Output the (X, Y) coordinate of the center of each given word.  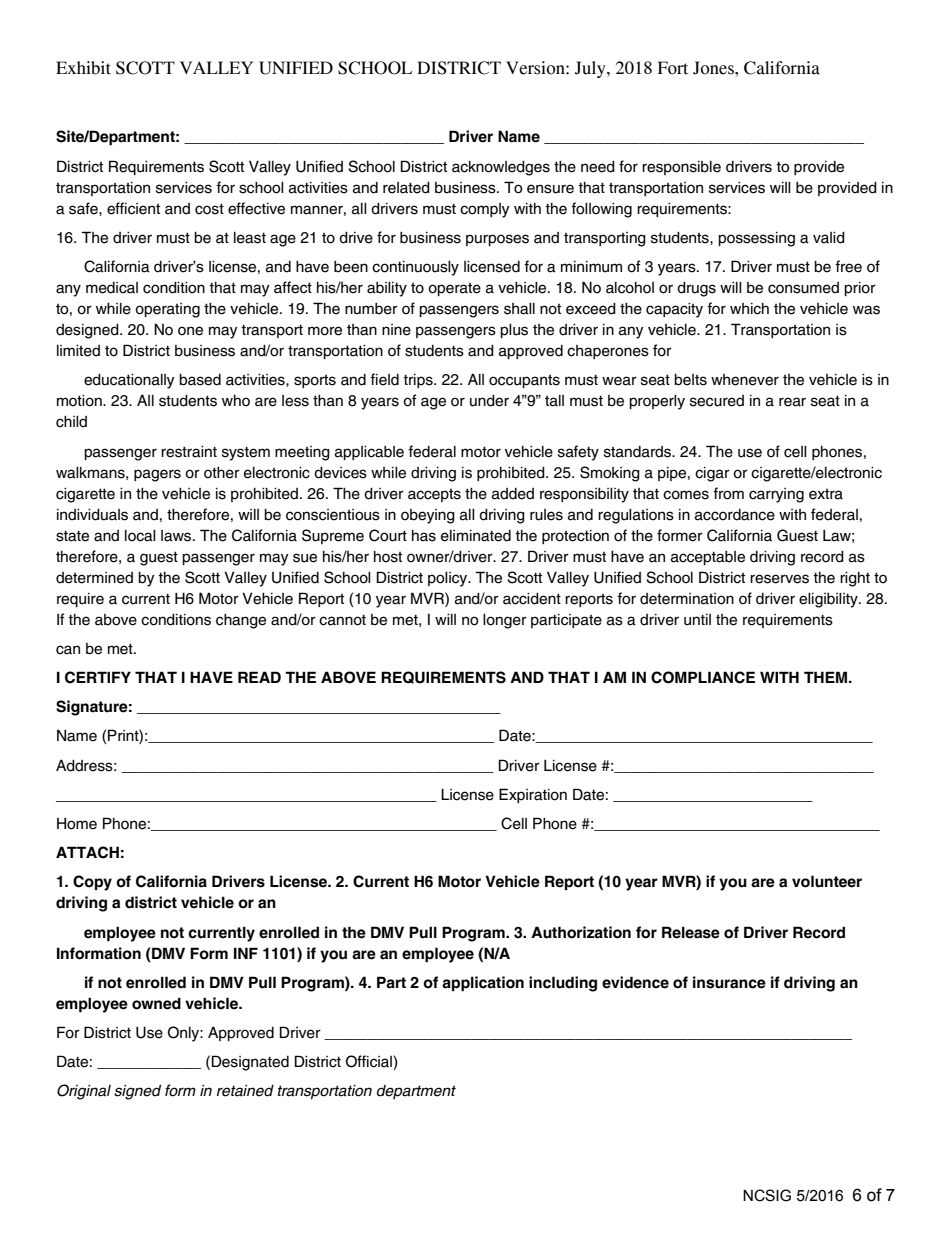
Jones (714, 68)
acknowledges (501, 168)
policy (449, 579)
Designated (250, 1063)
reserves (779, 579)
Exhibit (83, 68)
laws (177, 536)
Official (370, 1062)
